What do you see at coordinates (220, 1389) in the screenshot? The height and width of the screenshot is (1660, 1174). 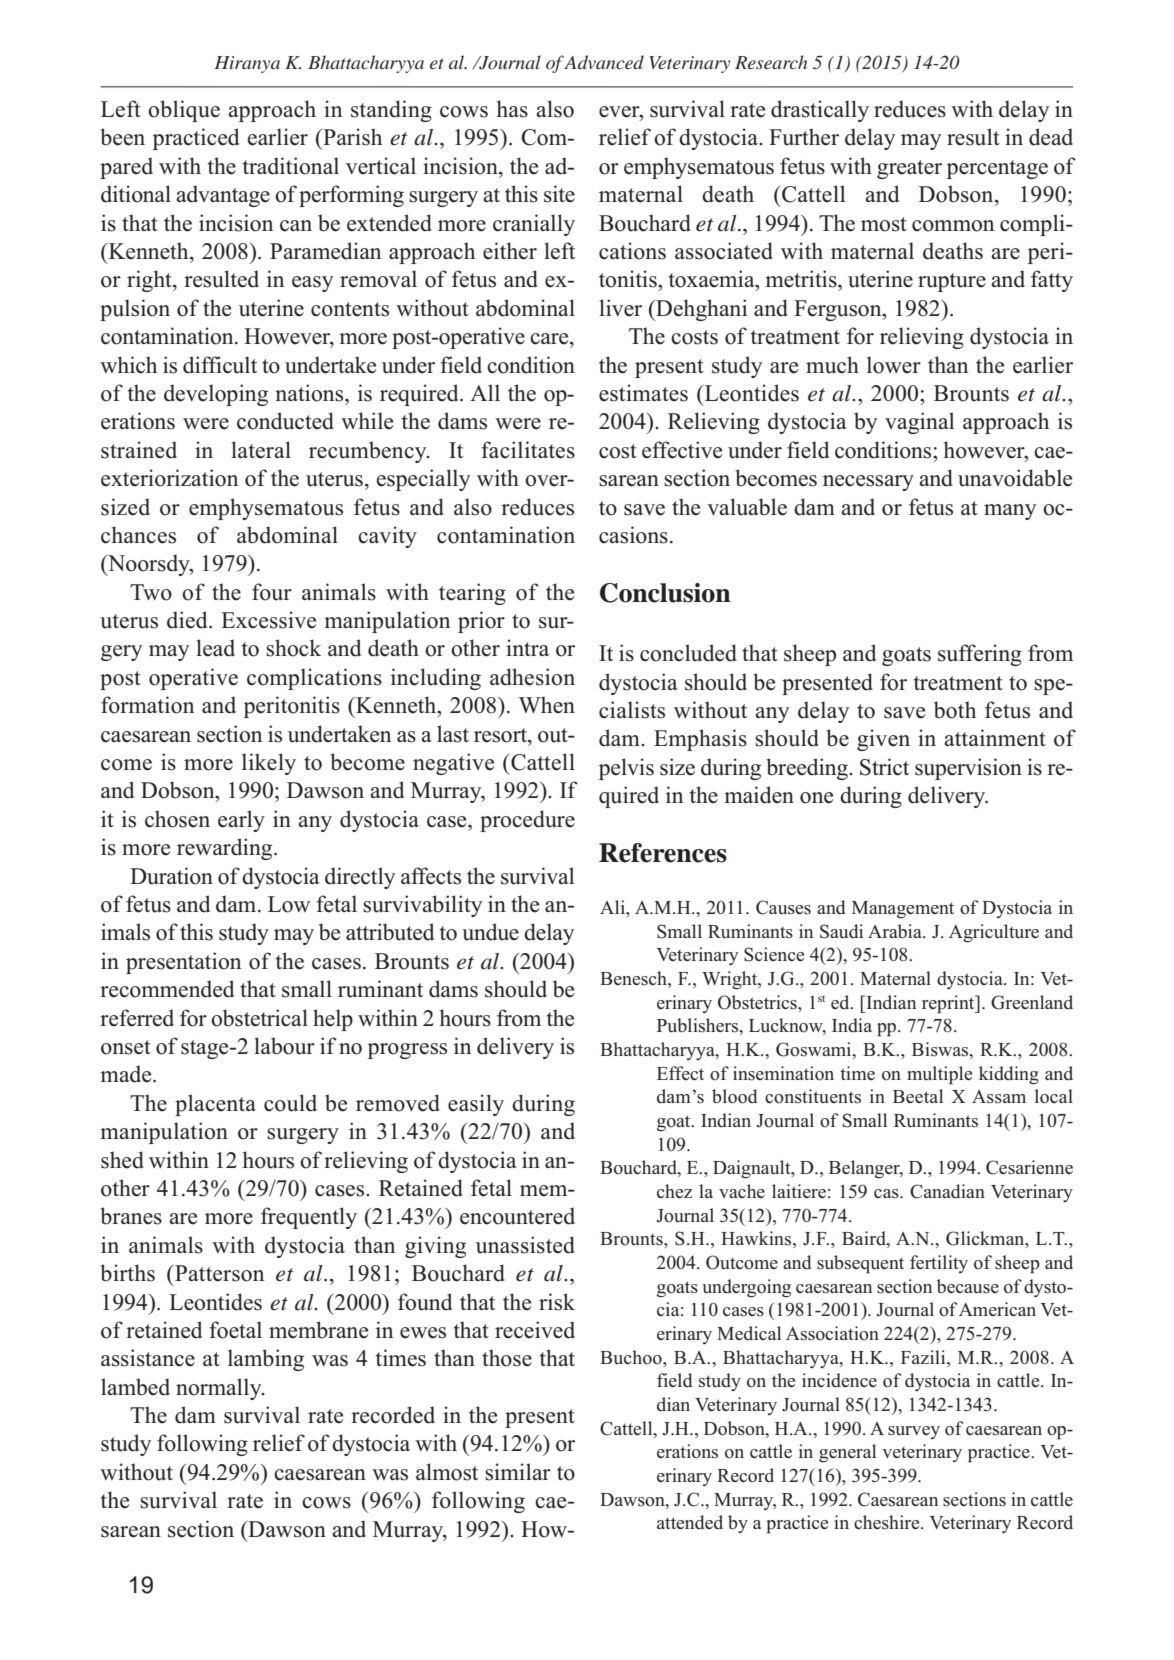 I see `normally` at bounding box center [220, 1389].
